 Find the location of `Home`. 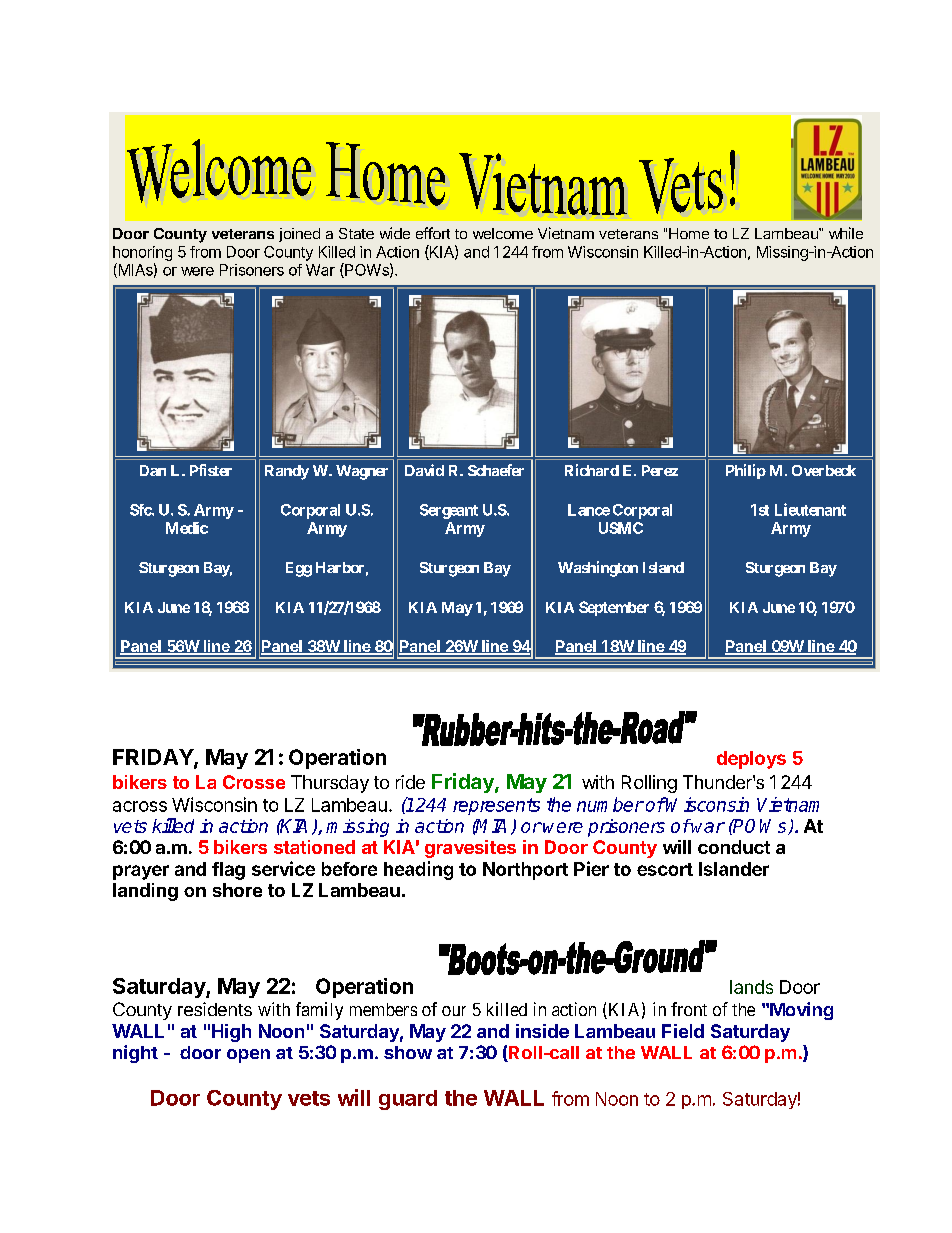

Home is located at coordinates (689, 233).
